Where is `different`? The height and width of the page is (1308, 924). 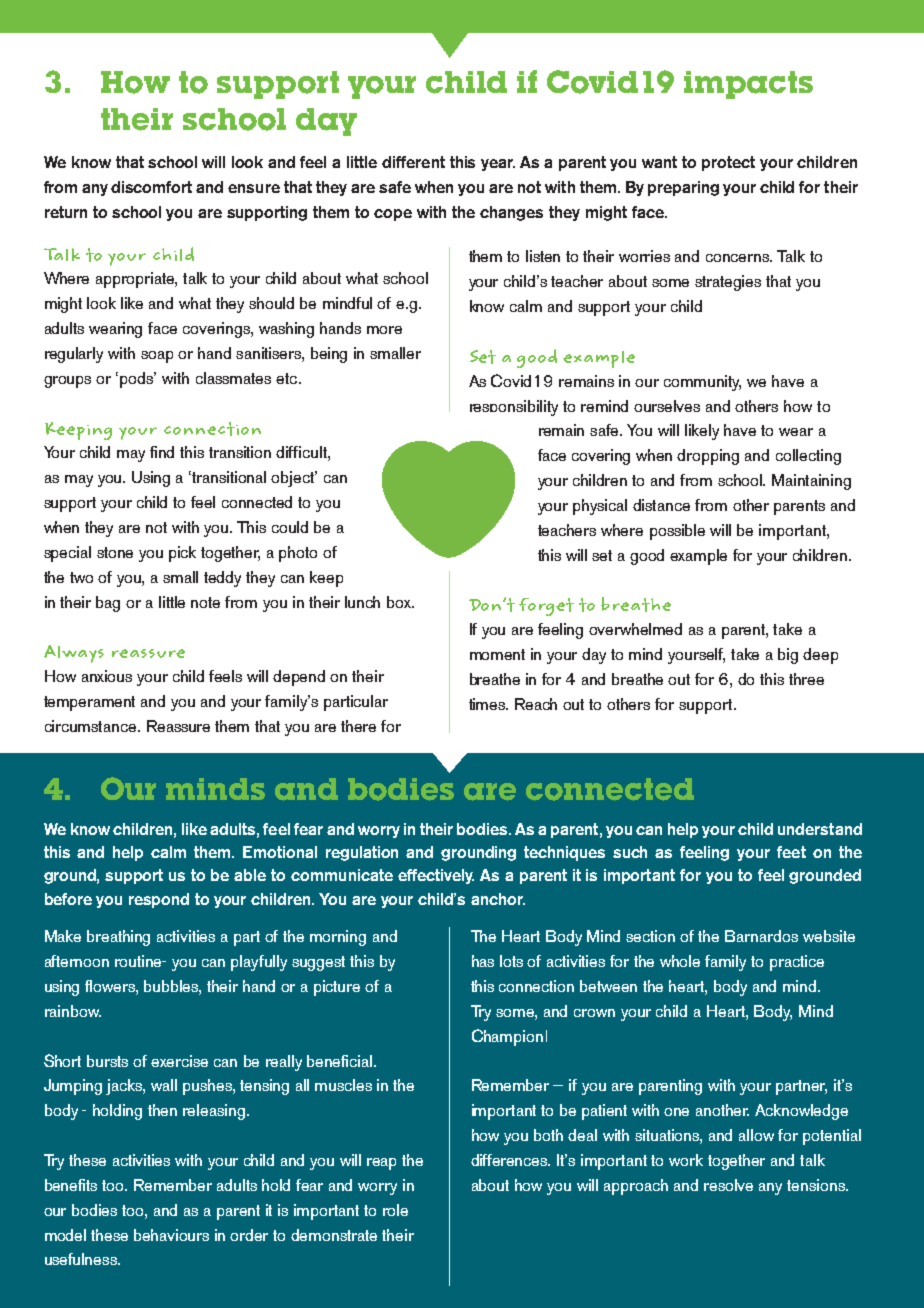 different is located at coordinates (413, 162).
